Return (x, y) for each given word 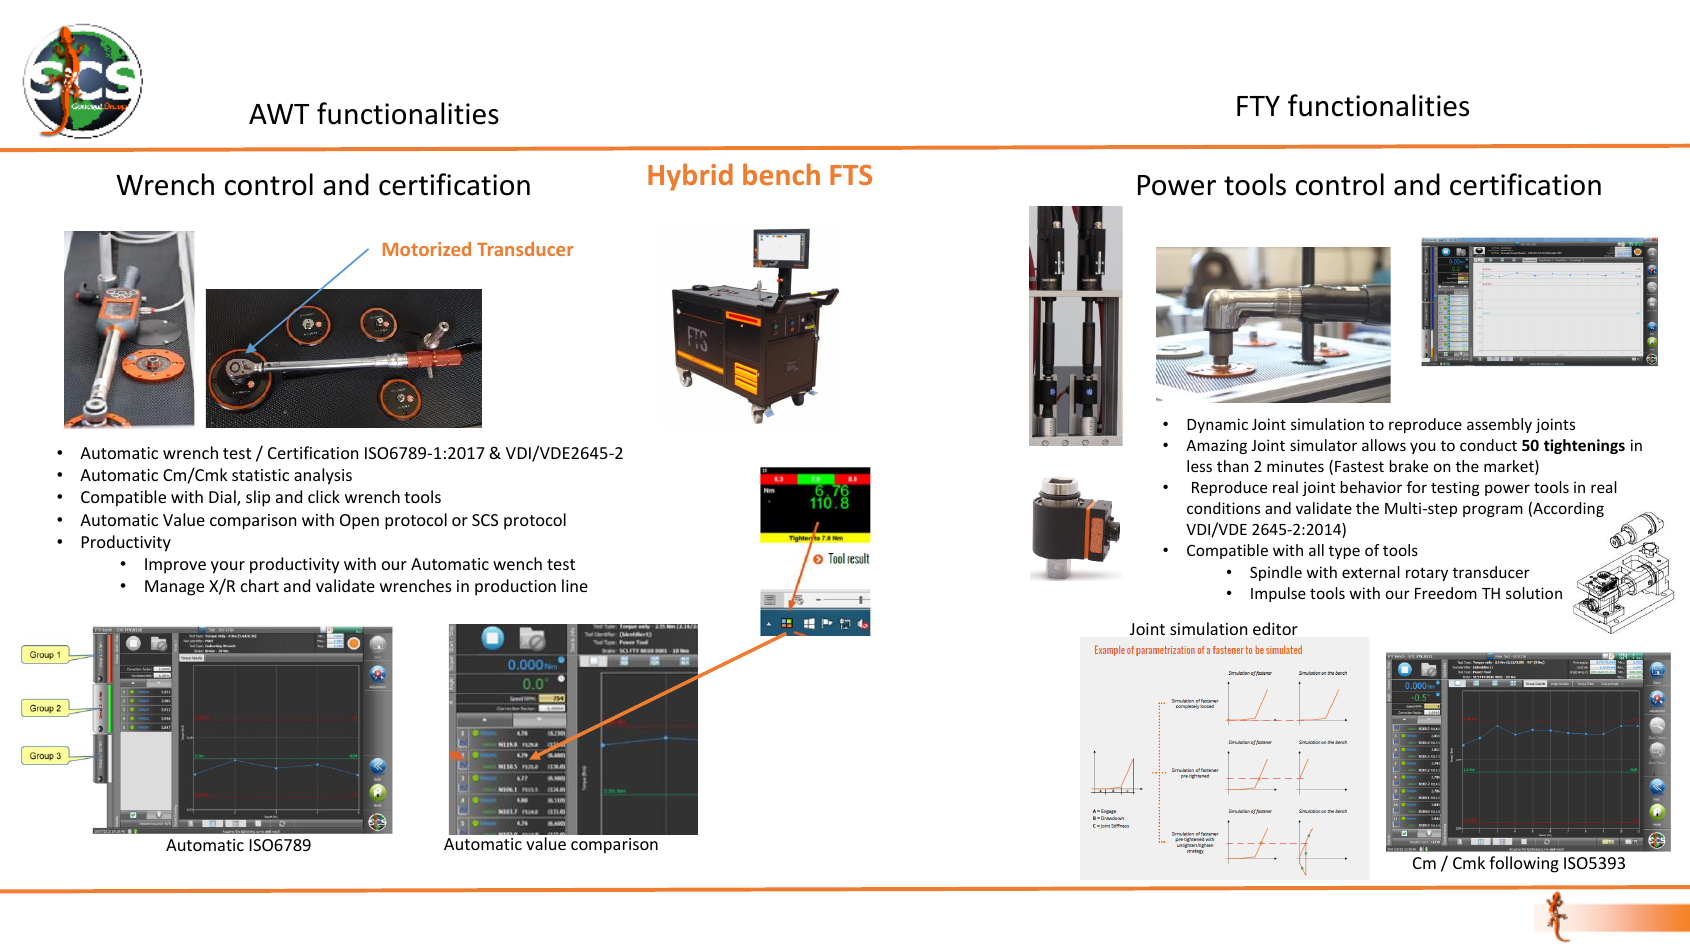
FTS (851, 175)
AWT (279, 114)
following (1524, 864)
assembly (1499, 425)
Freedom (1446, 593)
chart (260, 585)
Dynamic (1217, 425)
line (575, 585)
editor (1275, 628)
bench (781, 174)
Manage (174, 588)
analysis (323, 476)
